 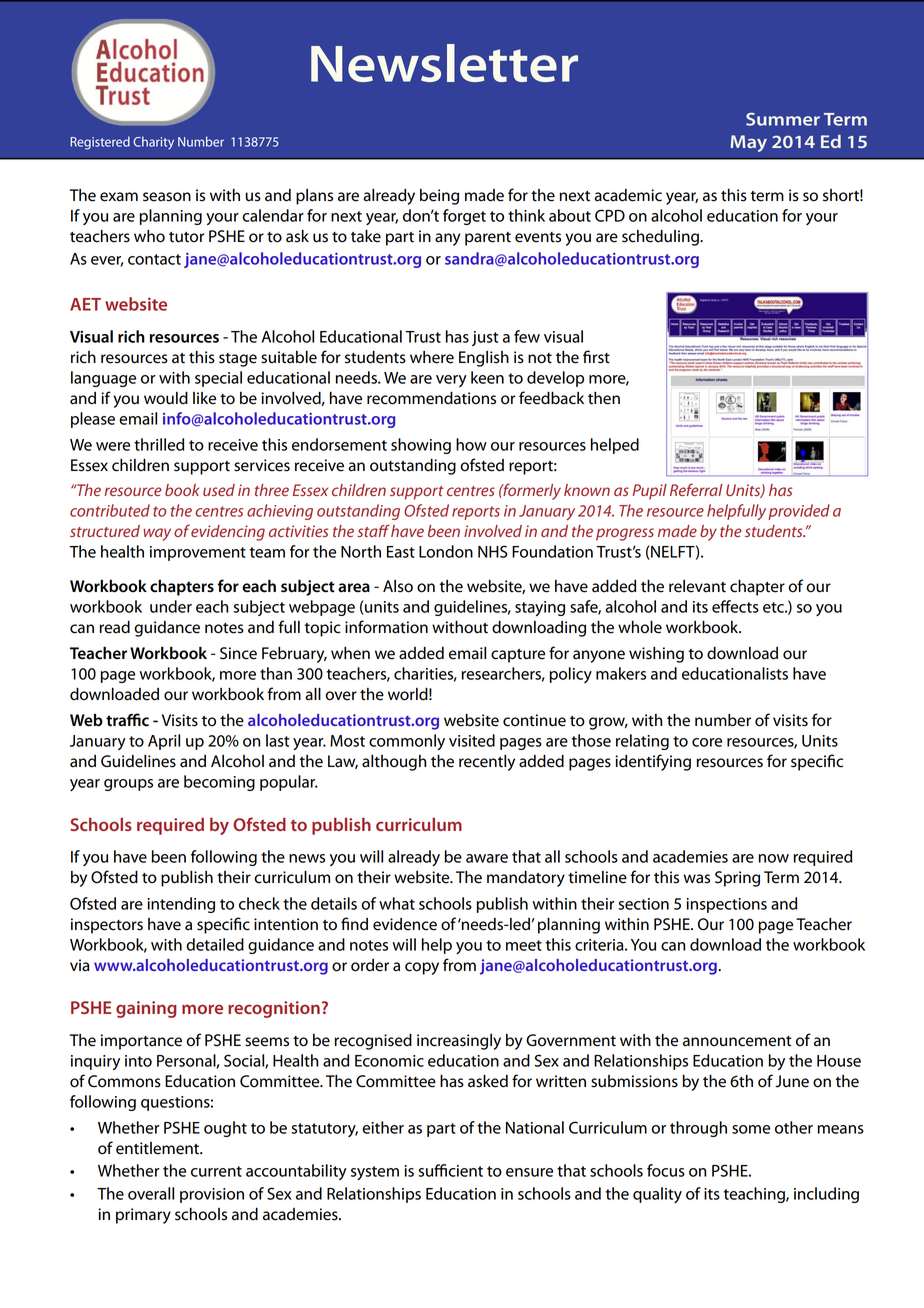 I want to click on capture, so click(x=518, y=656).
